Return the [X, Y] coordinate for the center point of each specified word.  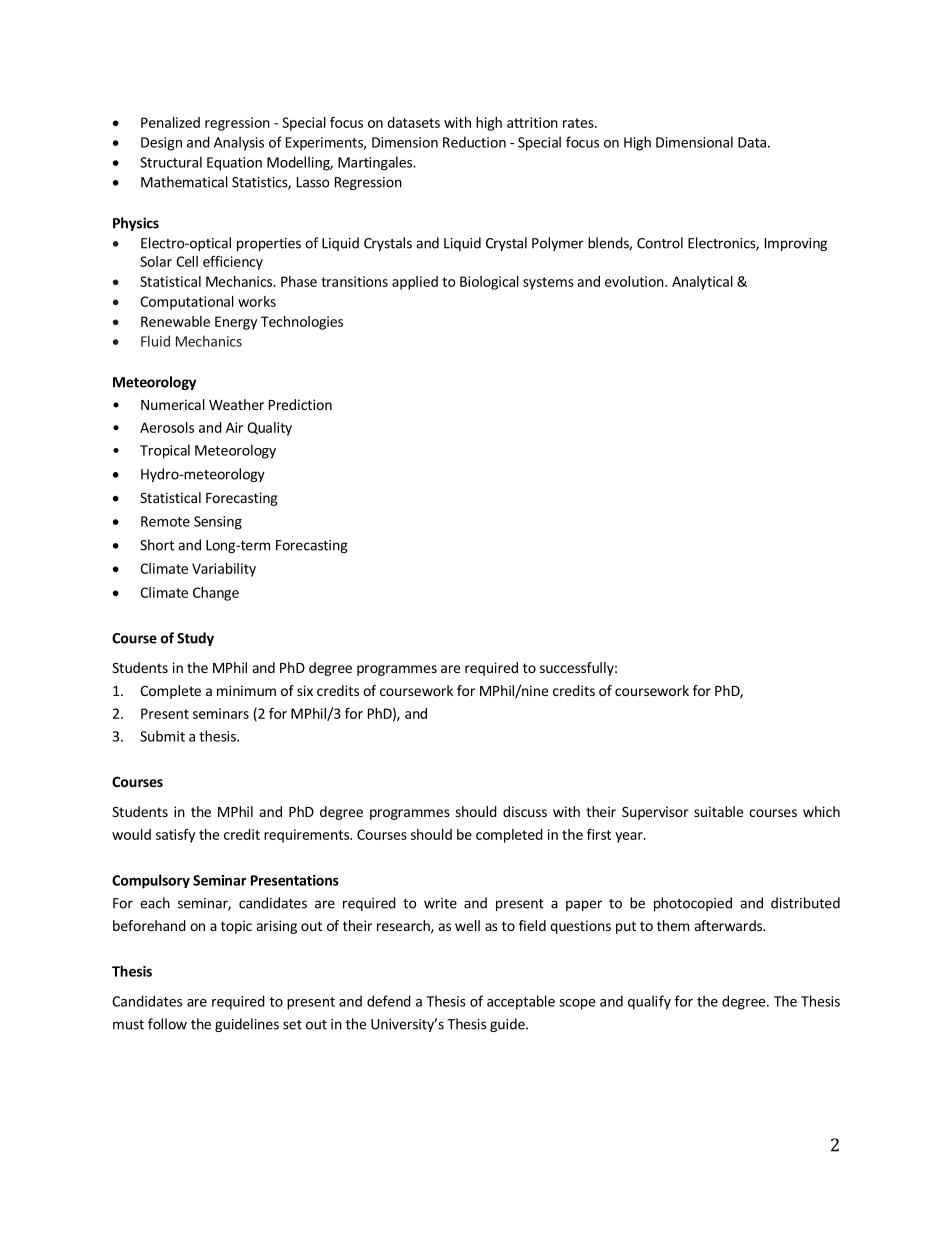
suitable [718, 811]
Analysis [239, 143]
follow [167, 1024]
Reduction [474, 142]
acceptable [521, 1002]
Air [234, 427]
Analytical [702, 283]
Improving [796, 244]
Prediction [300, 404]
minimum [246, 690]
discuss [525, 811]
